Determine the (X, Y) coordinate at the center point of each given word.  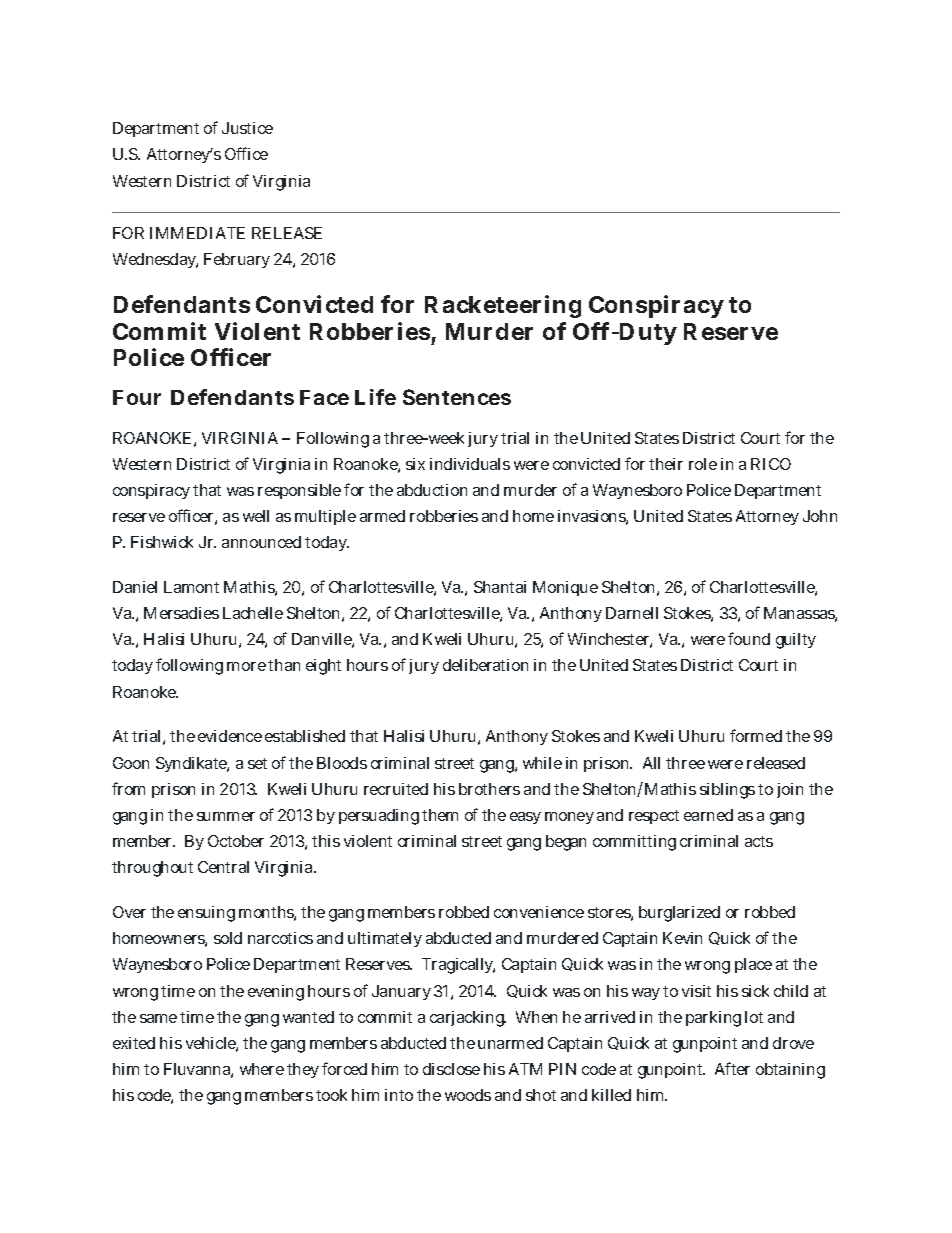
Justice (247, 128)
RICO (771, 464)
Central (223, 867)
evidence (230, 736)
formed (756, 735)
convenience (539, 912)
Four (137, 397)
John (820, 516)
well (256, 516)
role (703, 464)
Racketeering (503, 306)
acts (759, 841)
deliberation (485, 665)
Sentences (457, 397)
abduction (432, 490)
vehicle (212, 1044)
